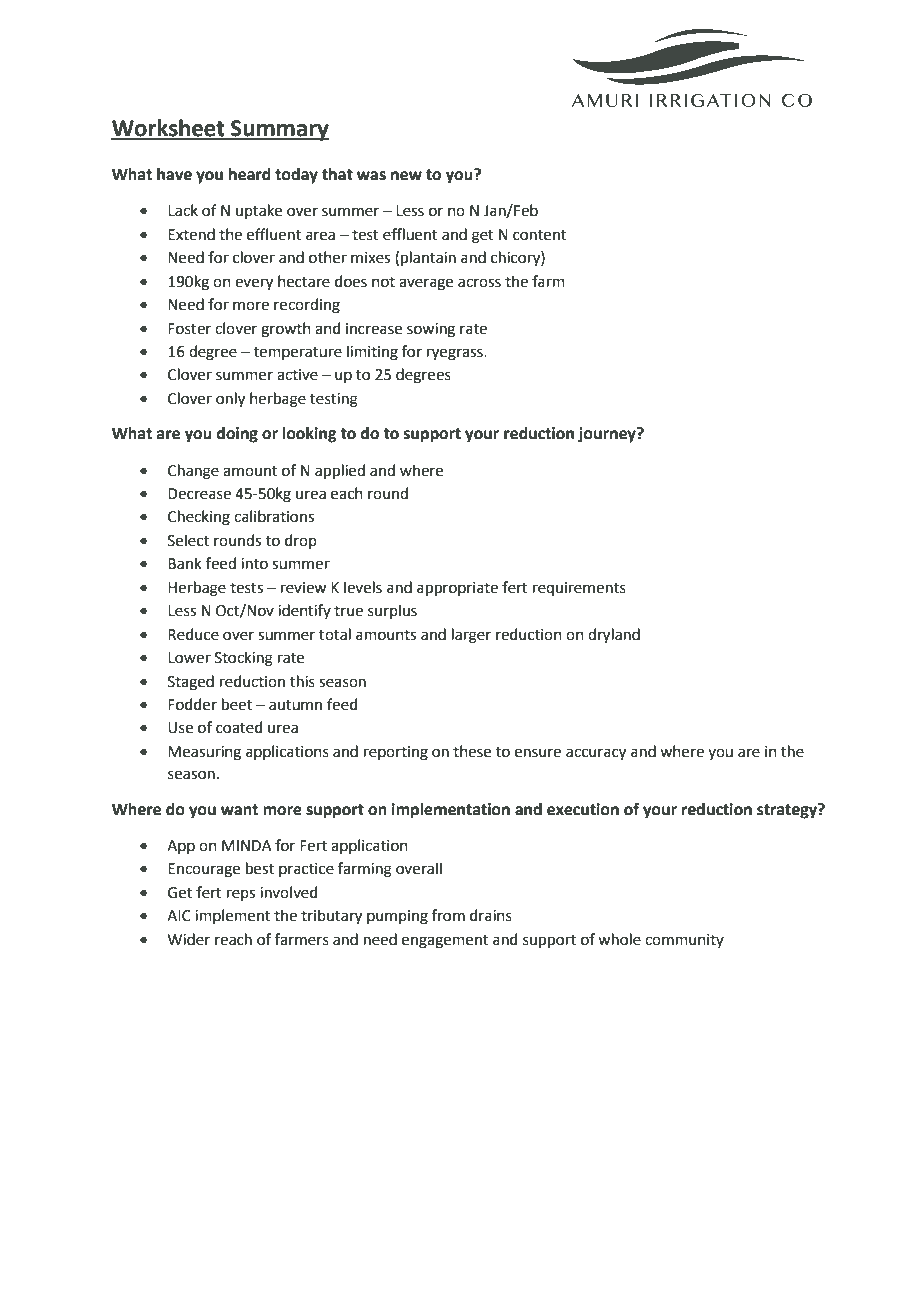 The image size is (924, 1308). Describe the element at coordinates (579, 589) in the screenshot. I see `requirements` at that location.
